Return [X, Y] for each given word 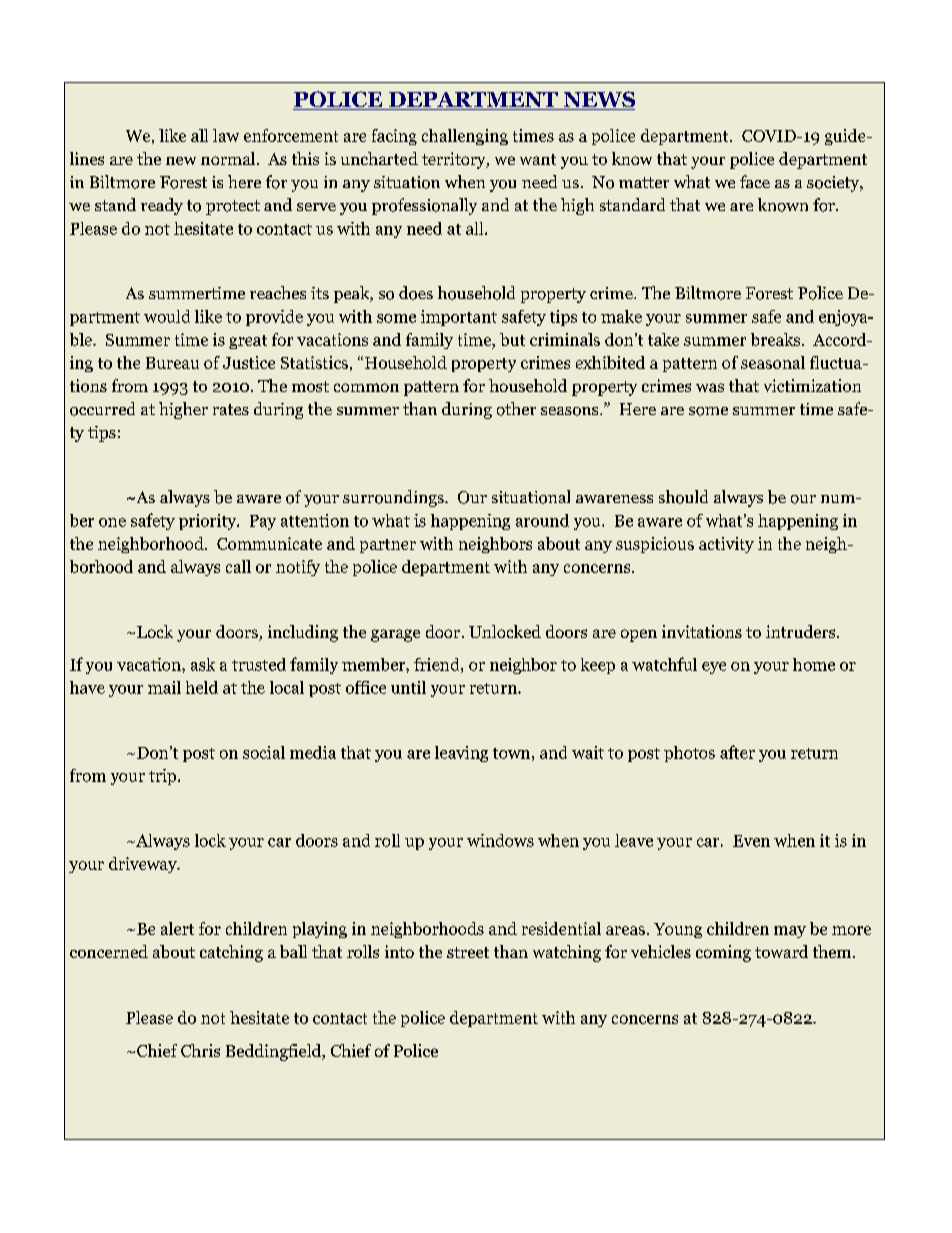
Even [751, 841]
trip [164, 777]
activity [726, 545]
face [755, 181]
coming [723, 953]
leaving [461, 754]
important [459, 318]
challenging [465, 137]
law [226, 135]
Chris [200, 1050]
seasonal [773, 362]
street [468, 952]
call [238, 566]
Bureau [172, 363]
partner [388, 546]
